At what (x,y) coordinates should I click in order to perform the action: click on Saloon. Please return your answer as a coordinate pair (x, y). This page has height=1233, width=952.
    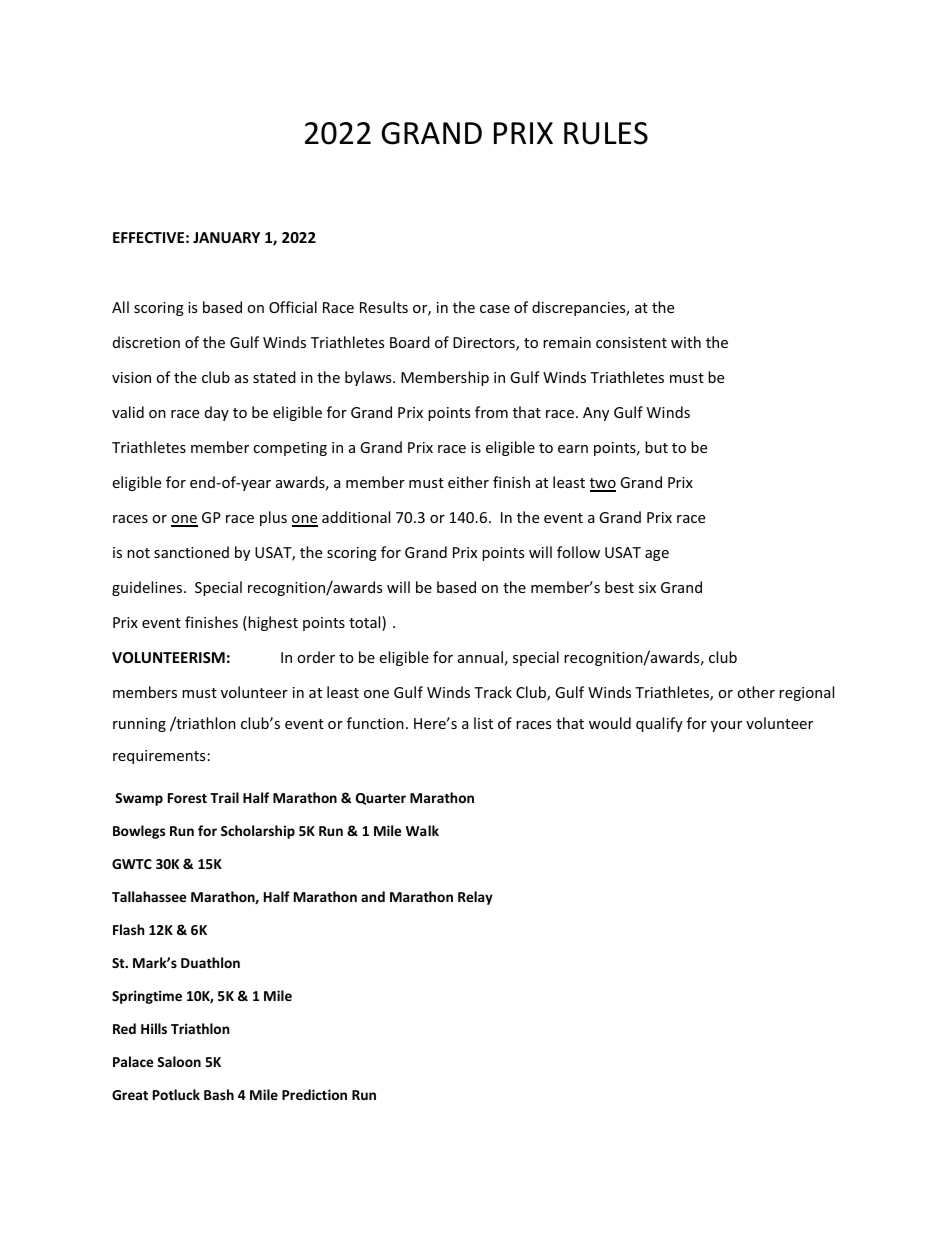
    Looking at the image, I should click on (179, 1061).
